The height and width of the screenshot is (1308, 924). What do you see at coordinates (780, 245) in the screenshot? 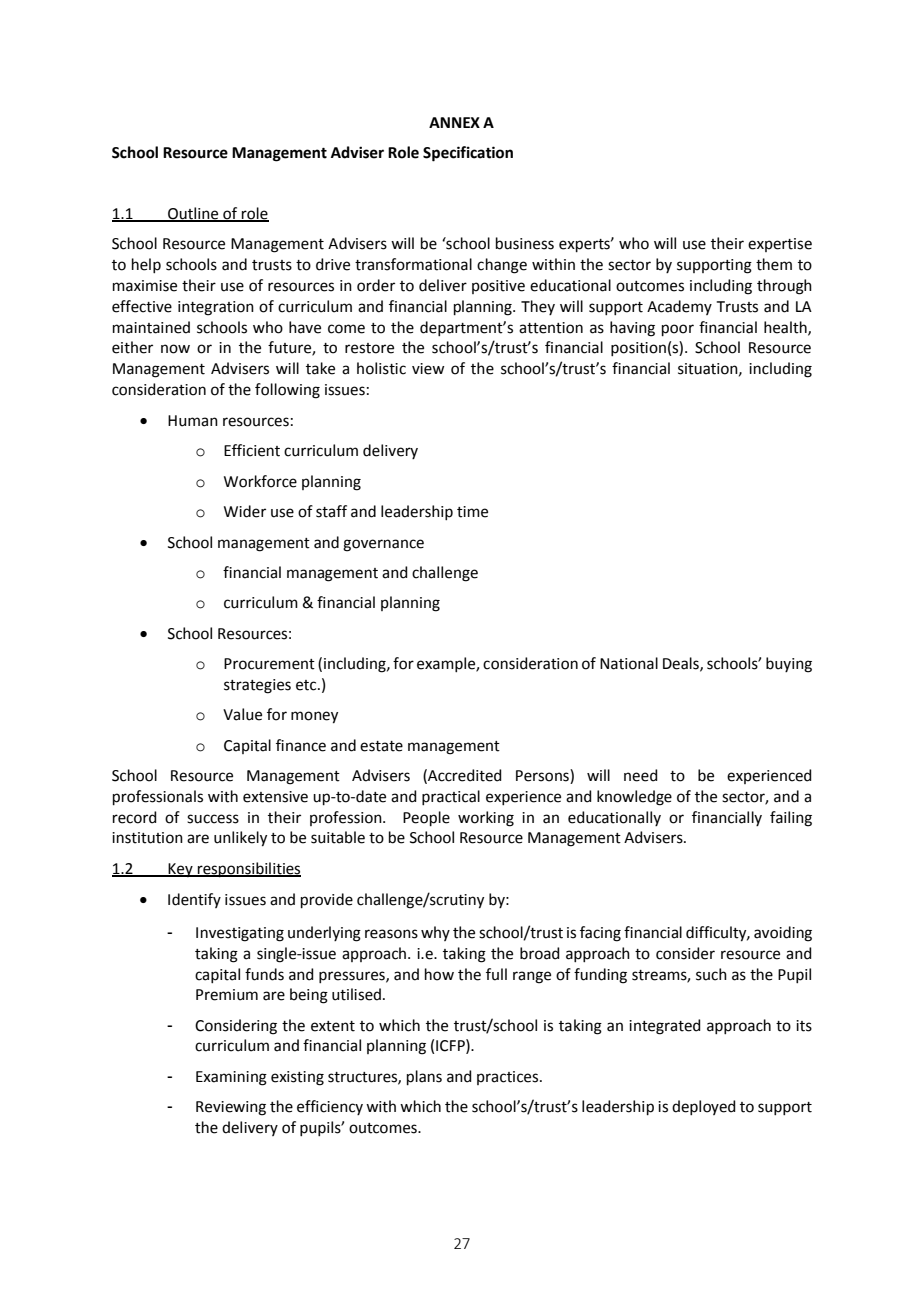
I see `expertise` at bounding box center [780, 245].
